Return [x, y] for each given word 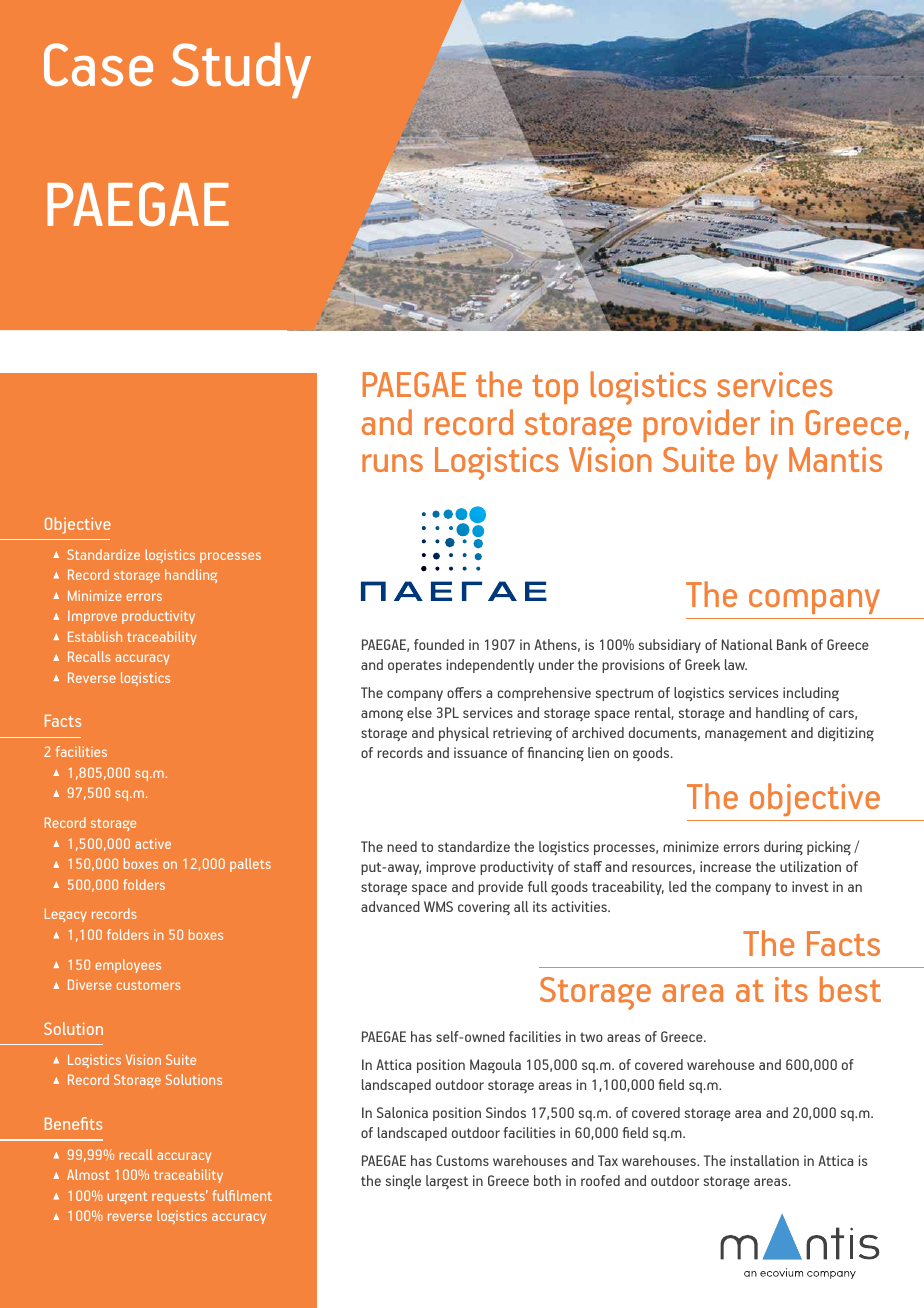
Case [98, 64]
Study [241, 70]
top [555, 389]
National [747, 644]
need [402, 846]
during [783, 848]
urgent [127, 1198]
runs [392, 463]
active [153, 843]
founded [439, 644]
